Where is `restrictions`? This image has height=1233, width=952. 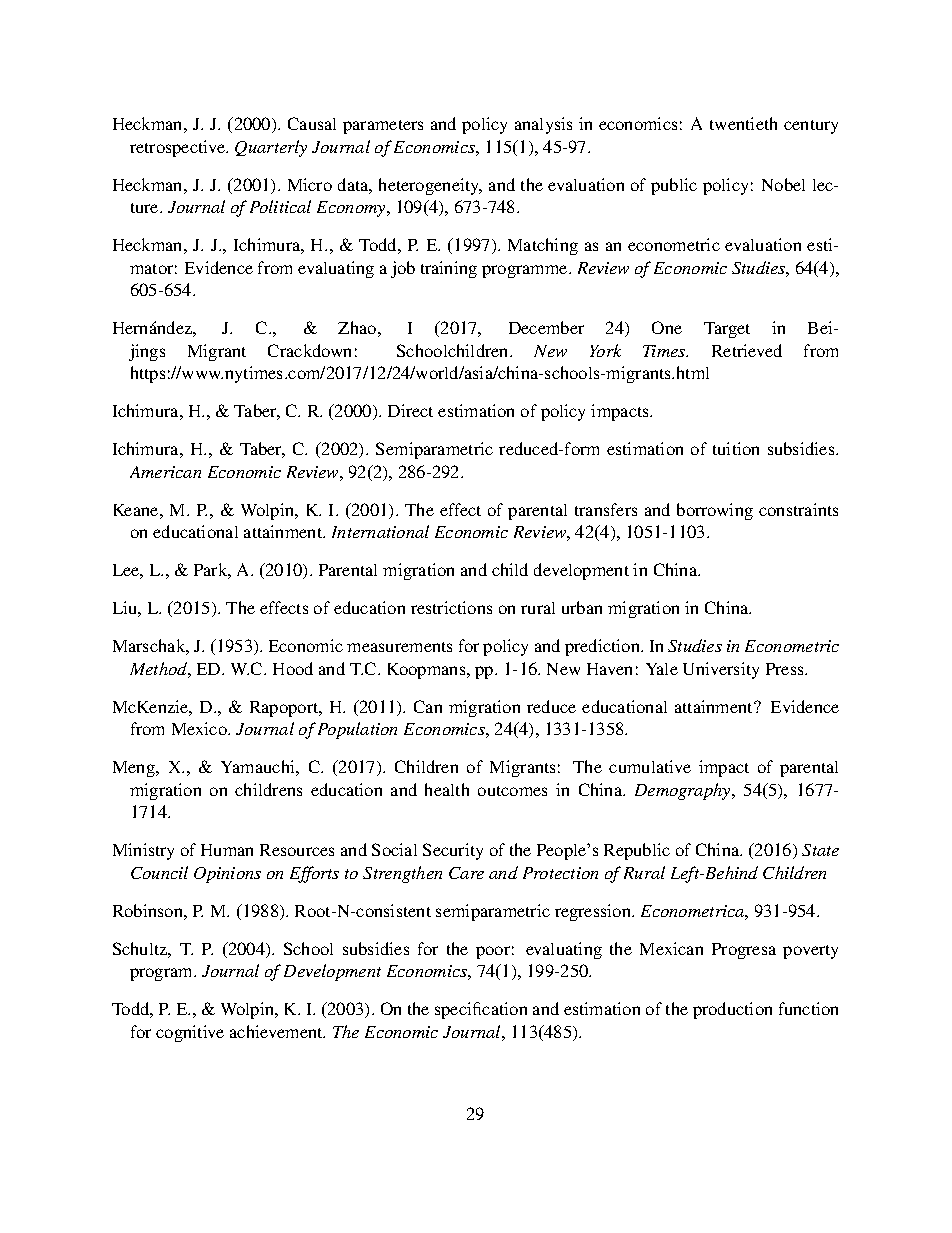
restrictions is located at coordinates (451, 607).
